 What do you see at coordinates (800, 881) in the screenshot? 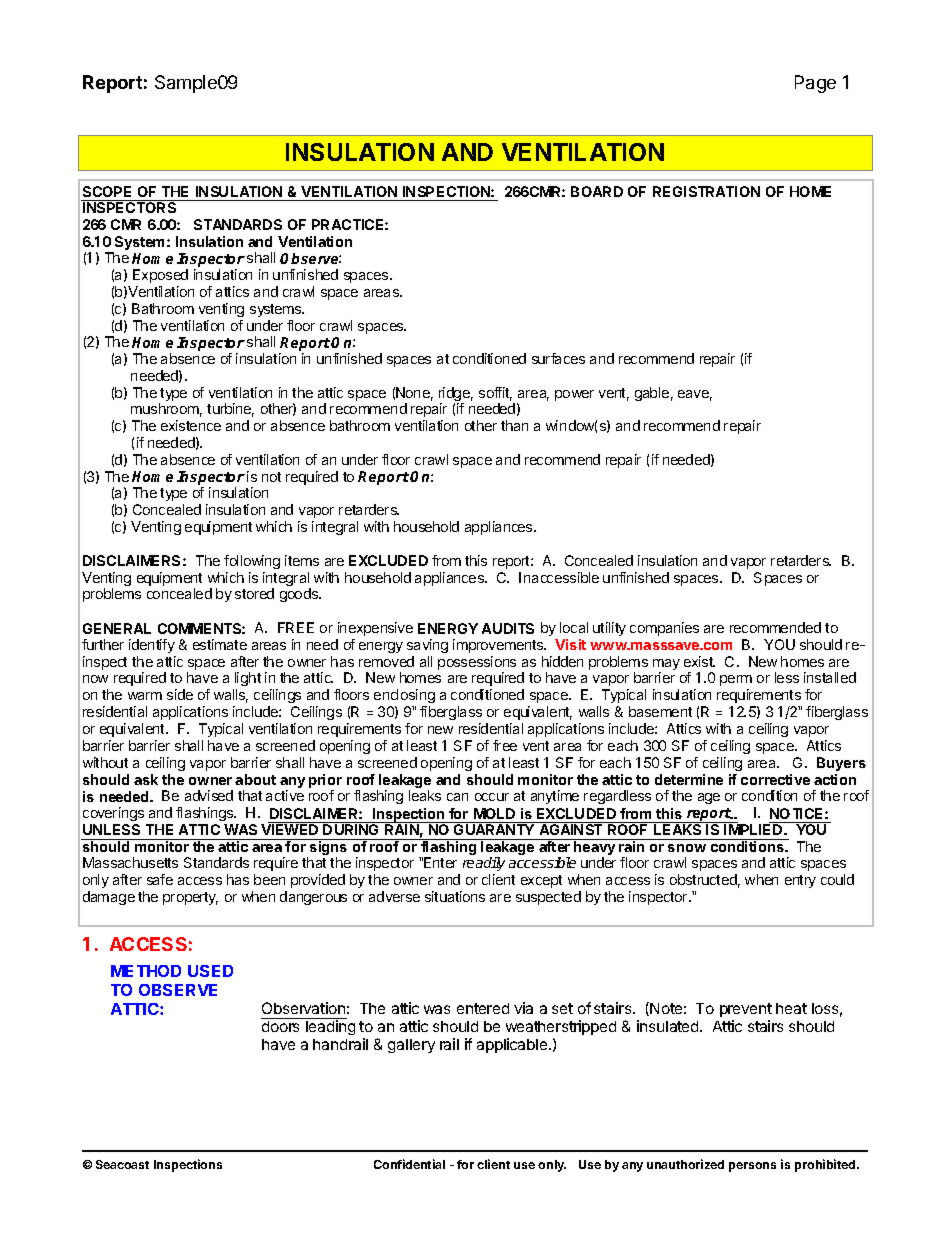
I see `entry` at bounding box center [800, 881].
